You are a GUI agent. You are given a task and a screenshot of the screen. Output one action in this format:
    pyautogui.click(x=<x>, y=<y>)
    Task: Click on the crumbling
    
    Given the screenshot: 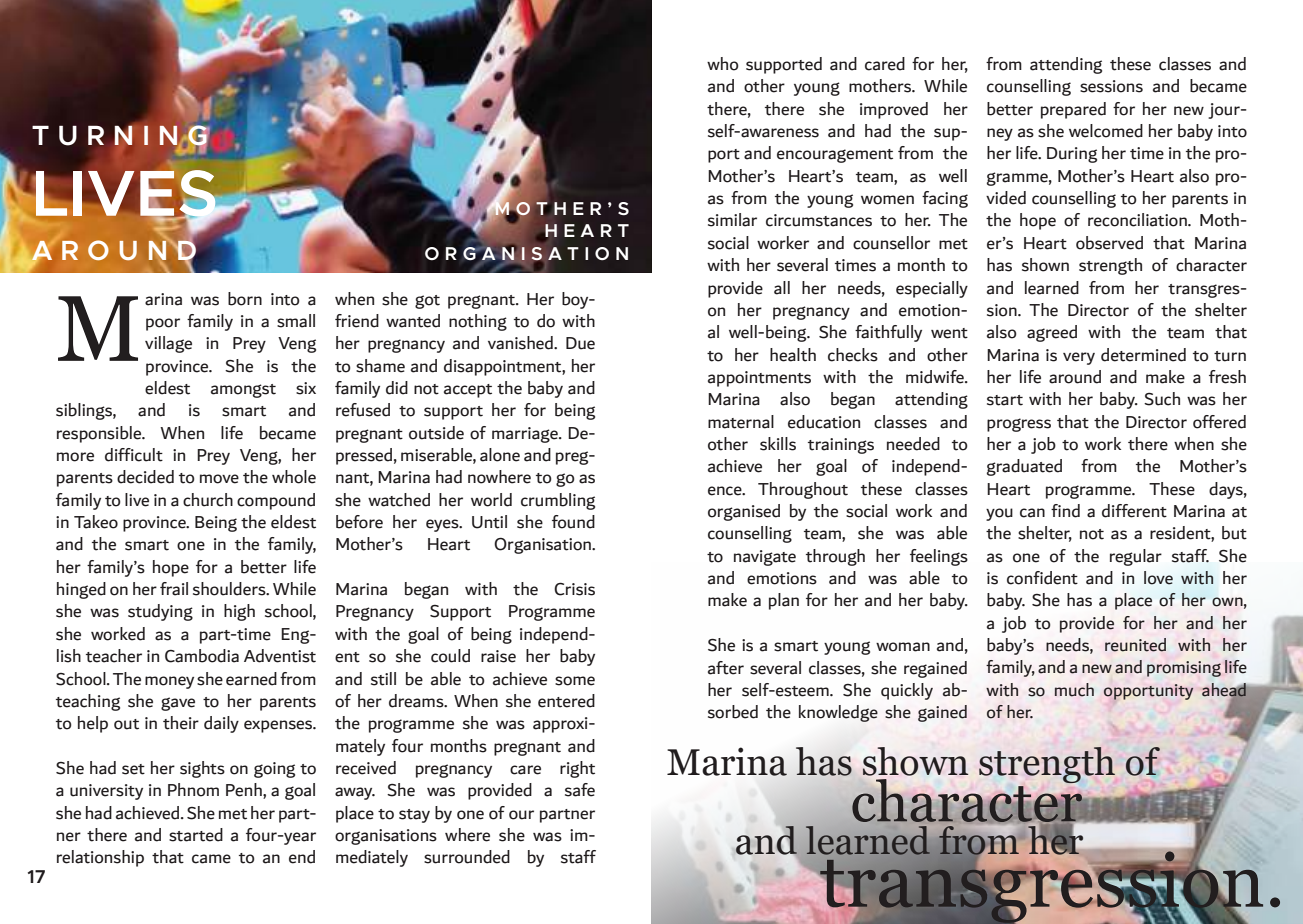 What is the action you would take?
    pyautogui.click(x=558, y=501)
